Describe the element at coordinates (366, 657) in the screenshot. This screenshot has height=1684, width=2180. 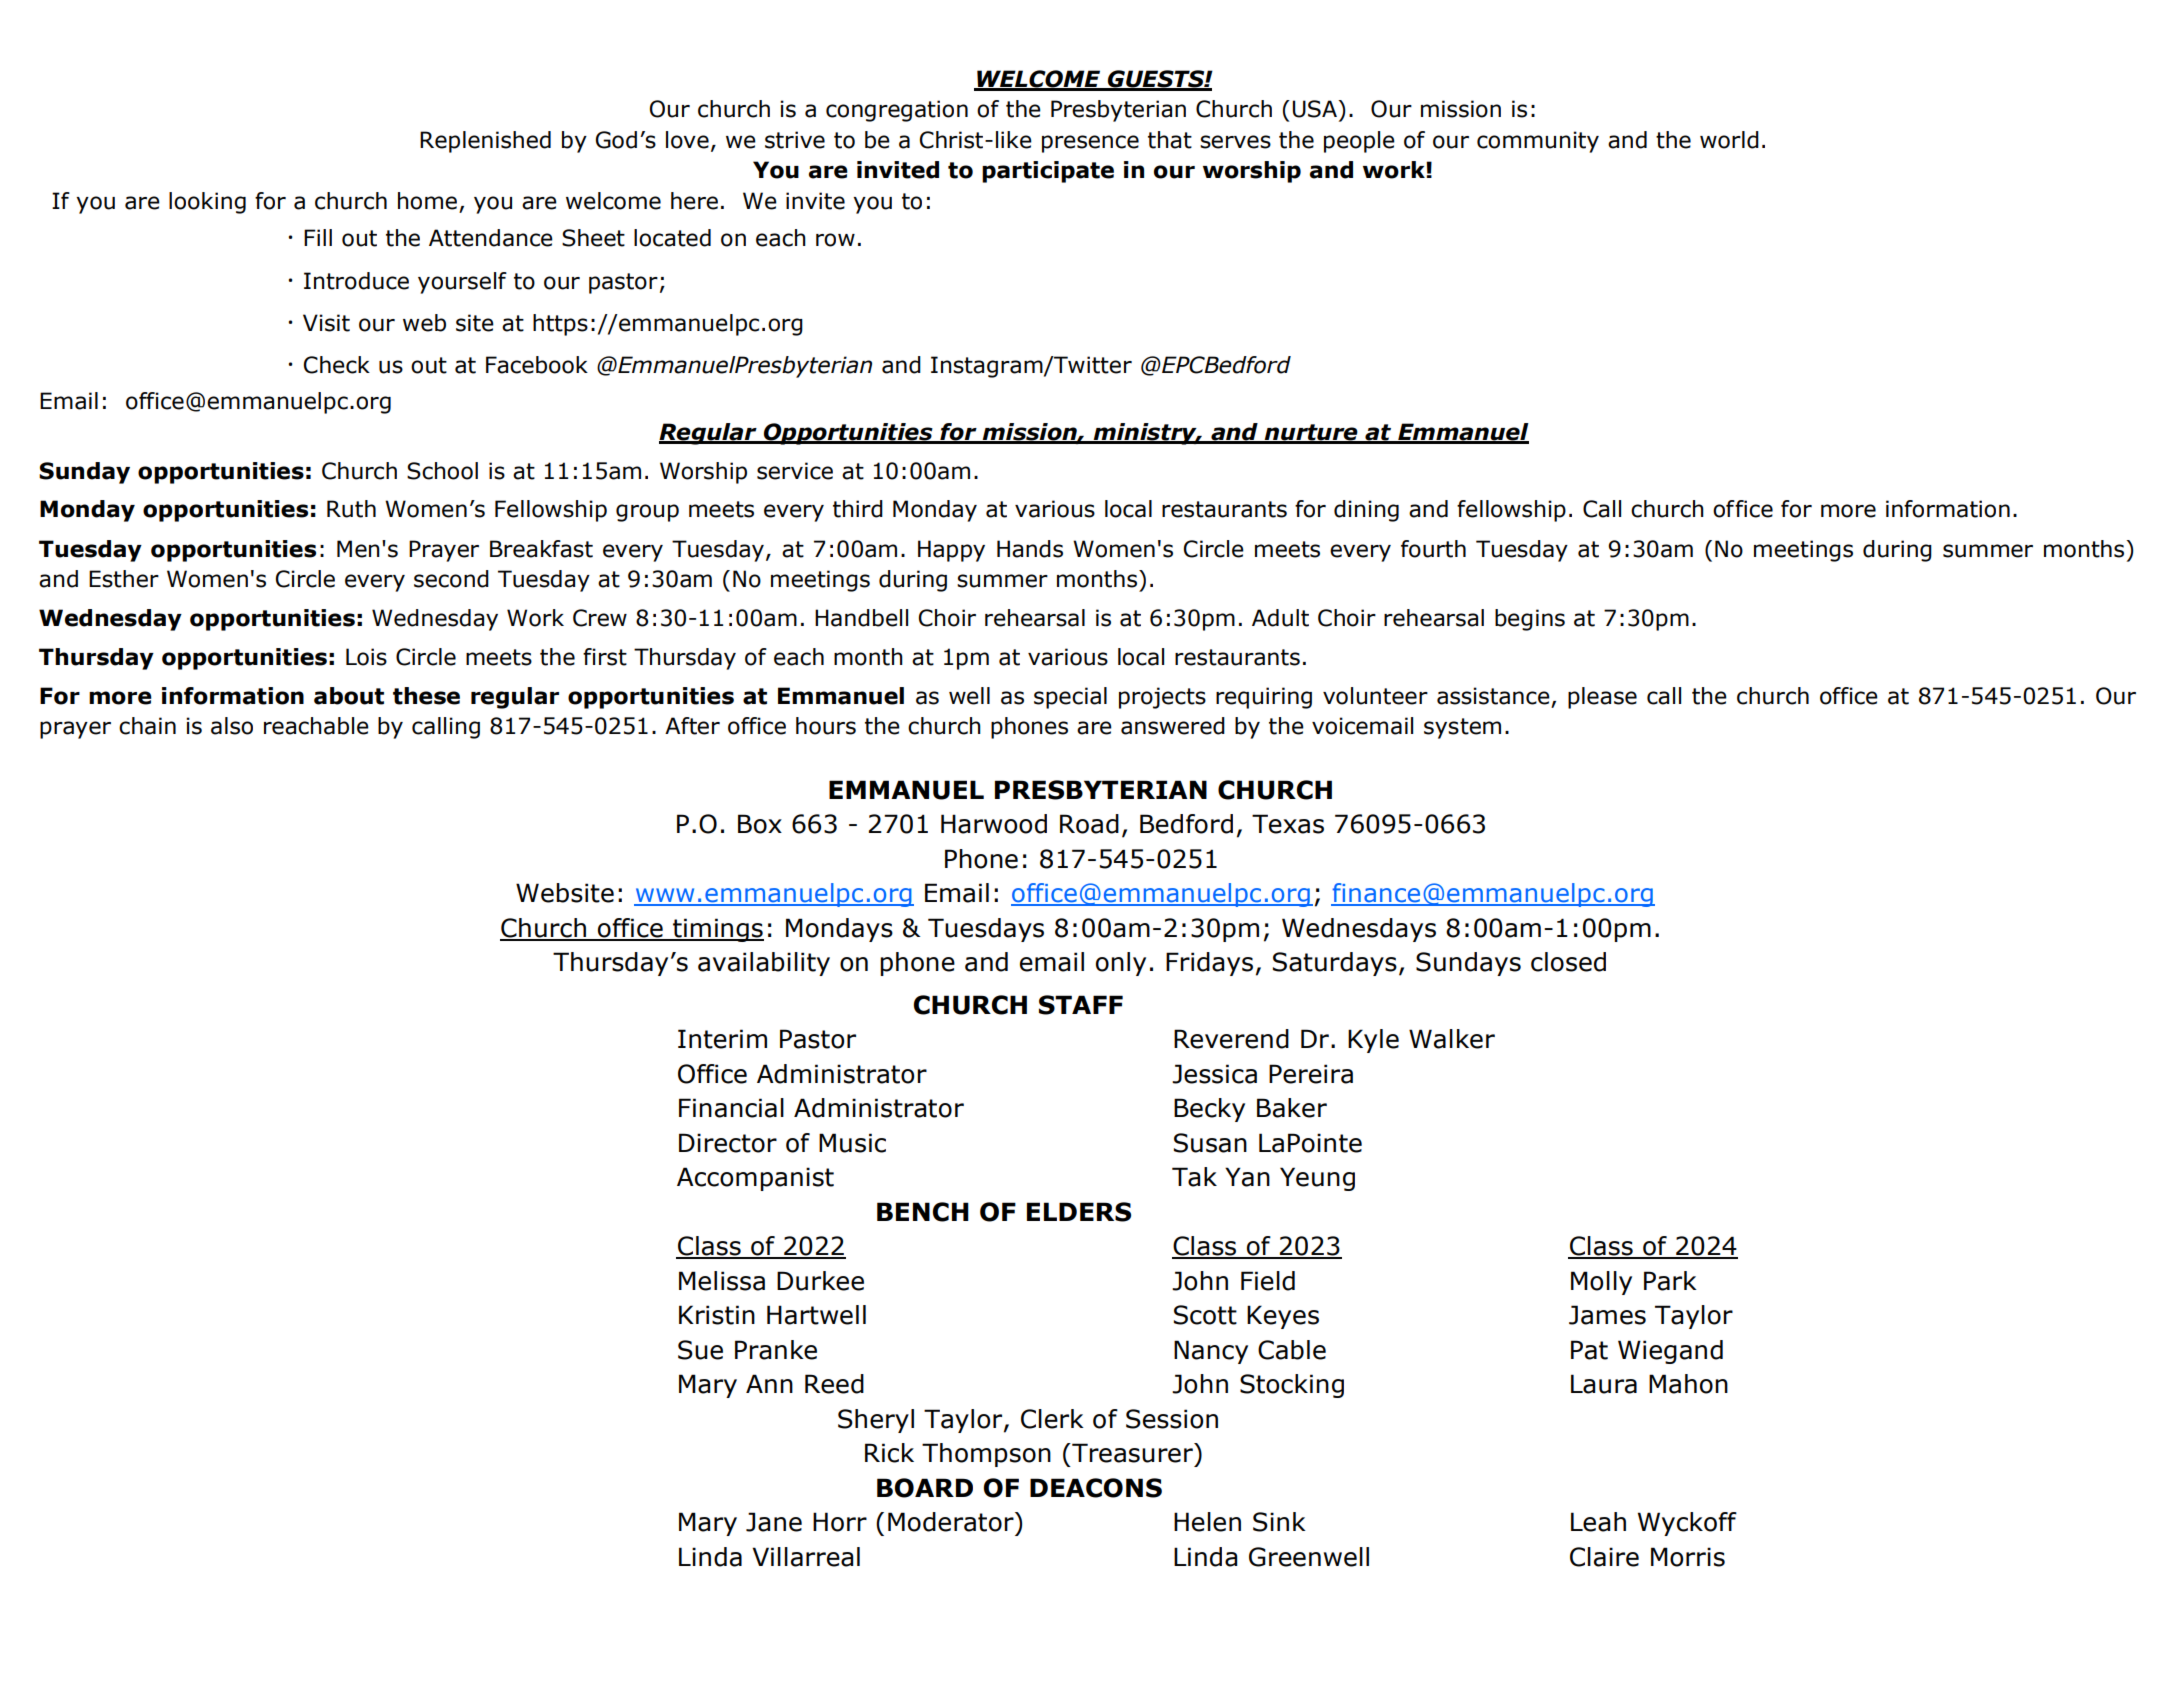
I see `Lois` at that location.
